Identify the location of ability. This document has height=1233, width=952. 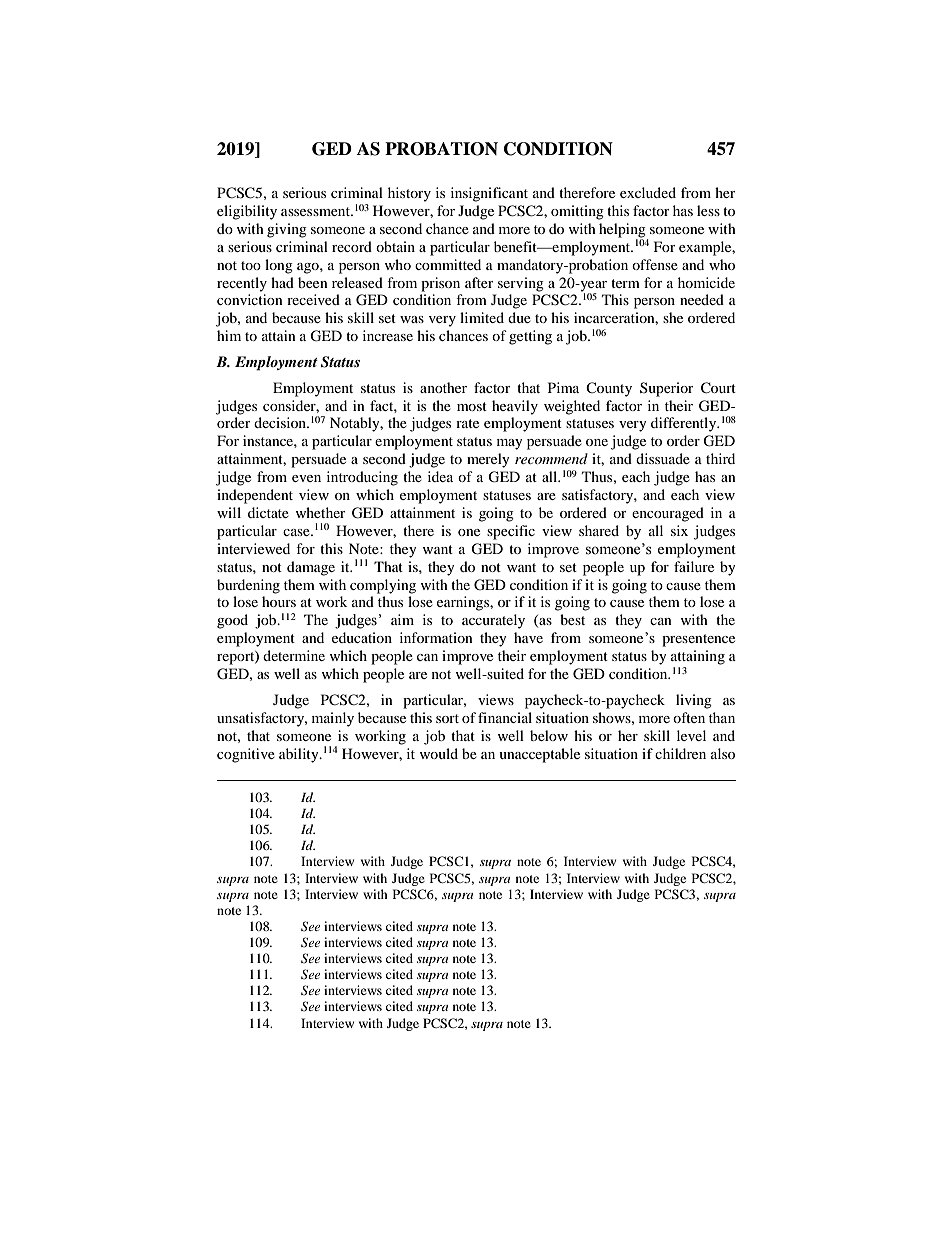
(300, 755).
